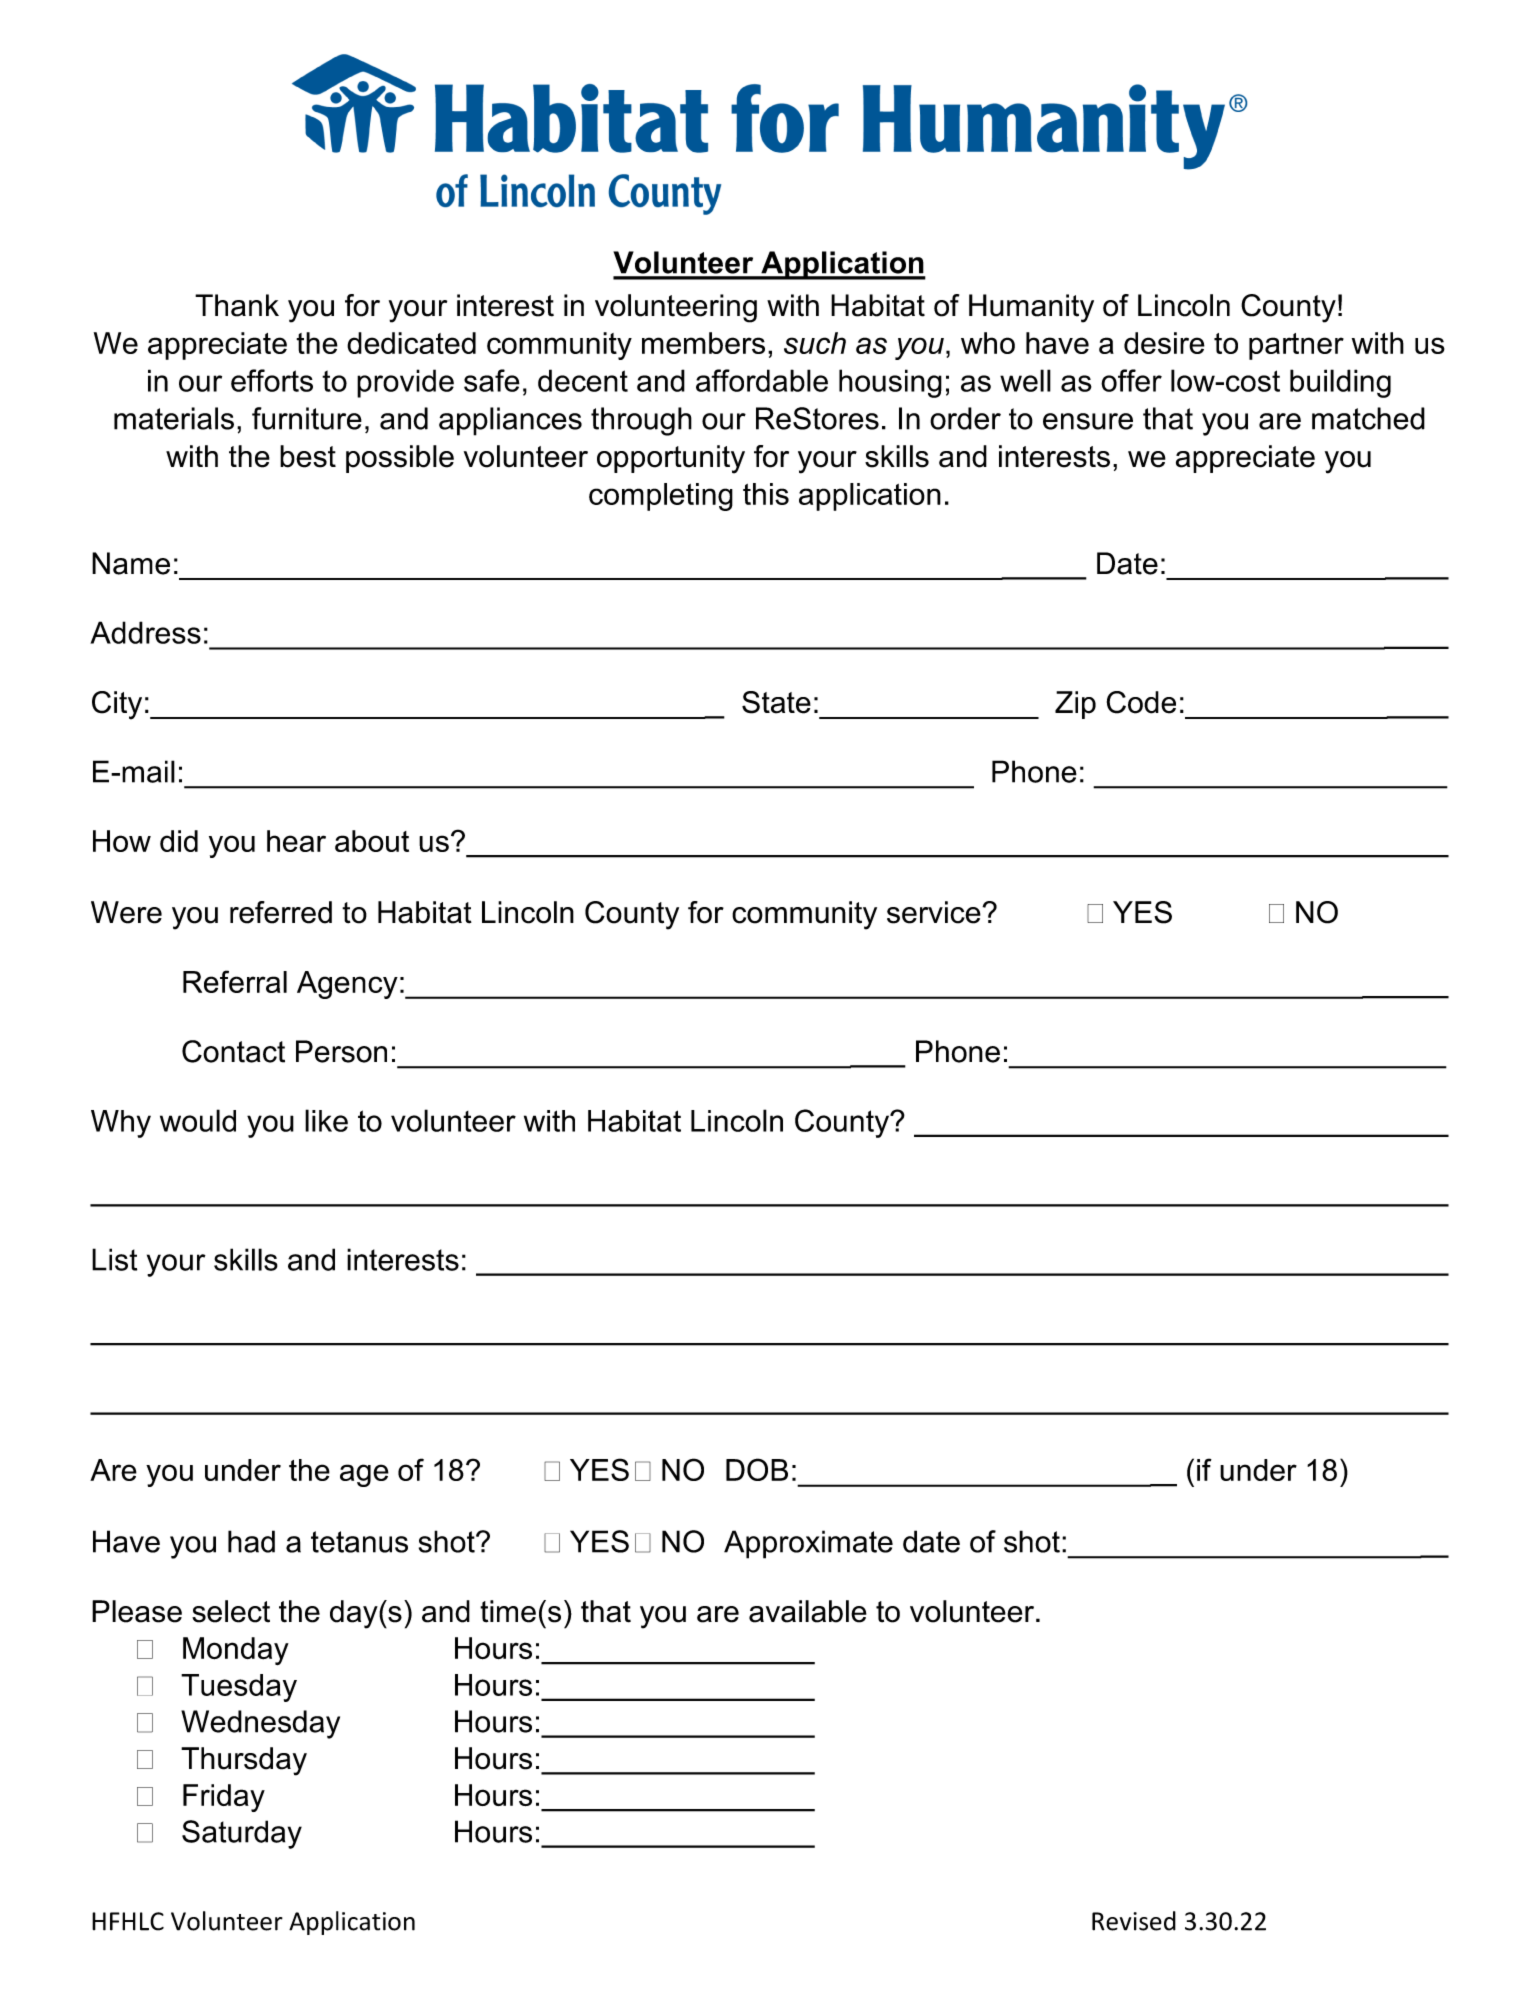 The image size is (1539, 1992). What do you see at coordinates (114, 1259) in the image?
I see `List` at bounding box center [114, 1259].
